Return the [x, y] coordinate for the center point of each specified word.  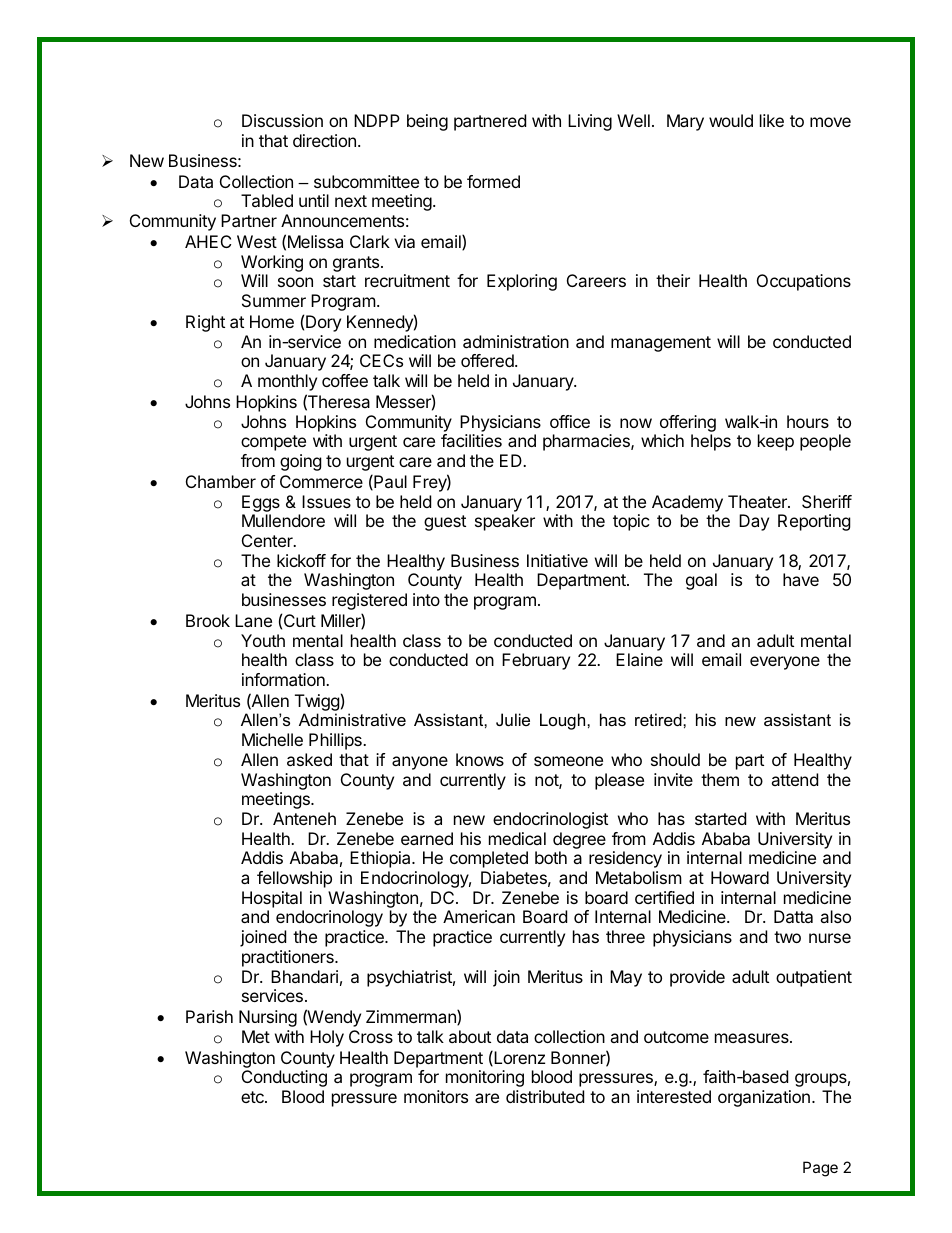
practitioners [289, 958]
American [479, 916]
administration [516, 341]
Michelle [272, 739]
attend [794, 779]
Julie [513, 719]
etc [253, 1097]
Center [268, 540]
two [787, 937]
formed [493, 181]
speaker [505, 522]
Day [754, 522]
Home [272, 321]
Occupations [804, 282]
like [772, 120]
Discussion [282, 120]
